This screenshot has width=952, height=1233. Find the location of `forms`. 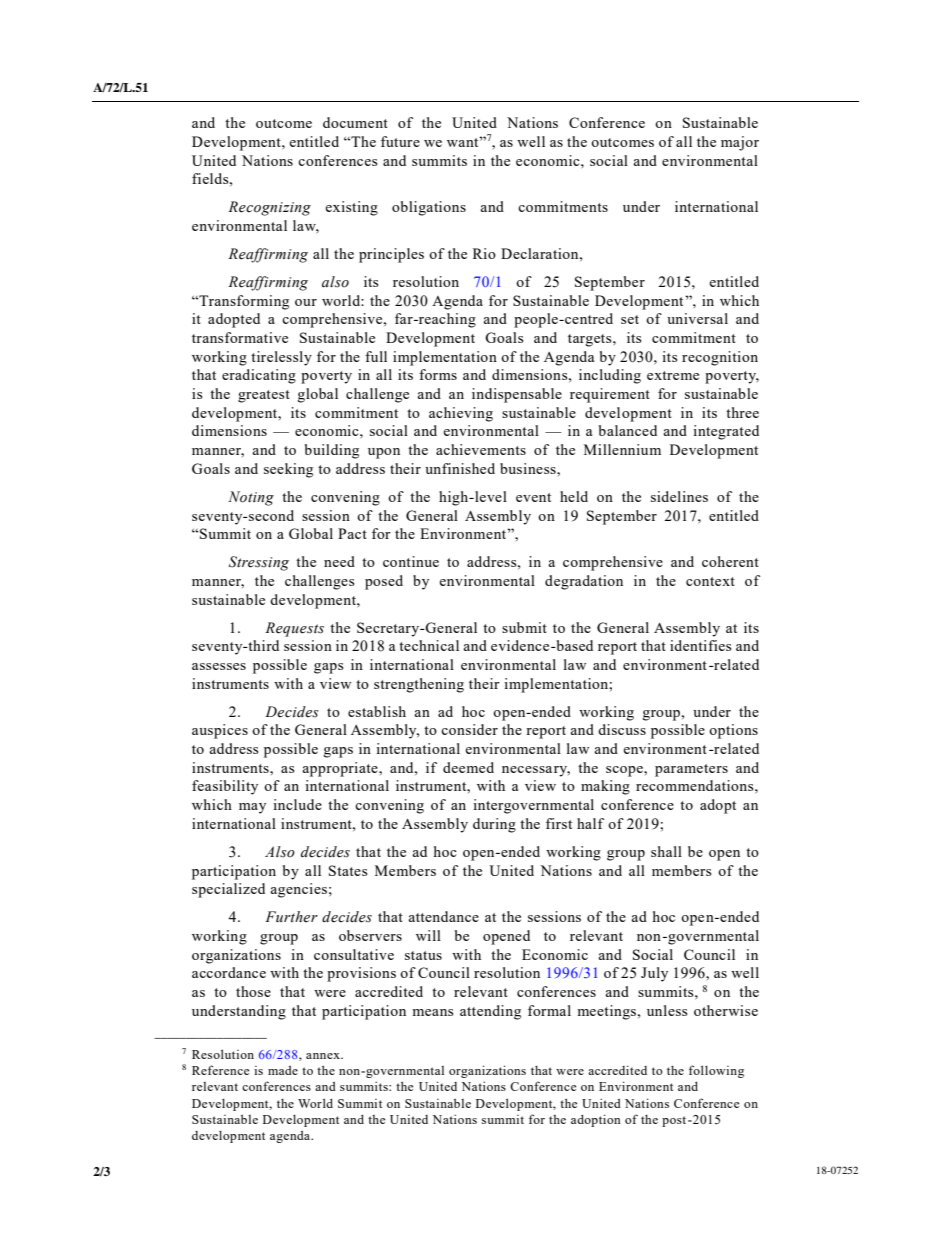

forms is located at coordinates (438, 374).
